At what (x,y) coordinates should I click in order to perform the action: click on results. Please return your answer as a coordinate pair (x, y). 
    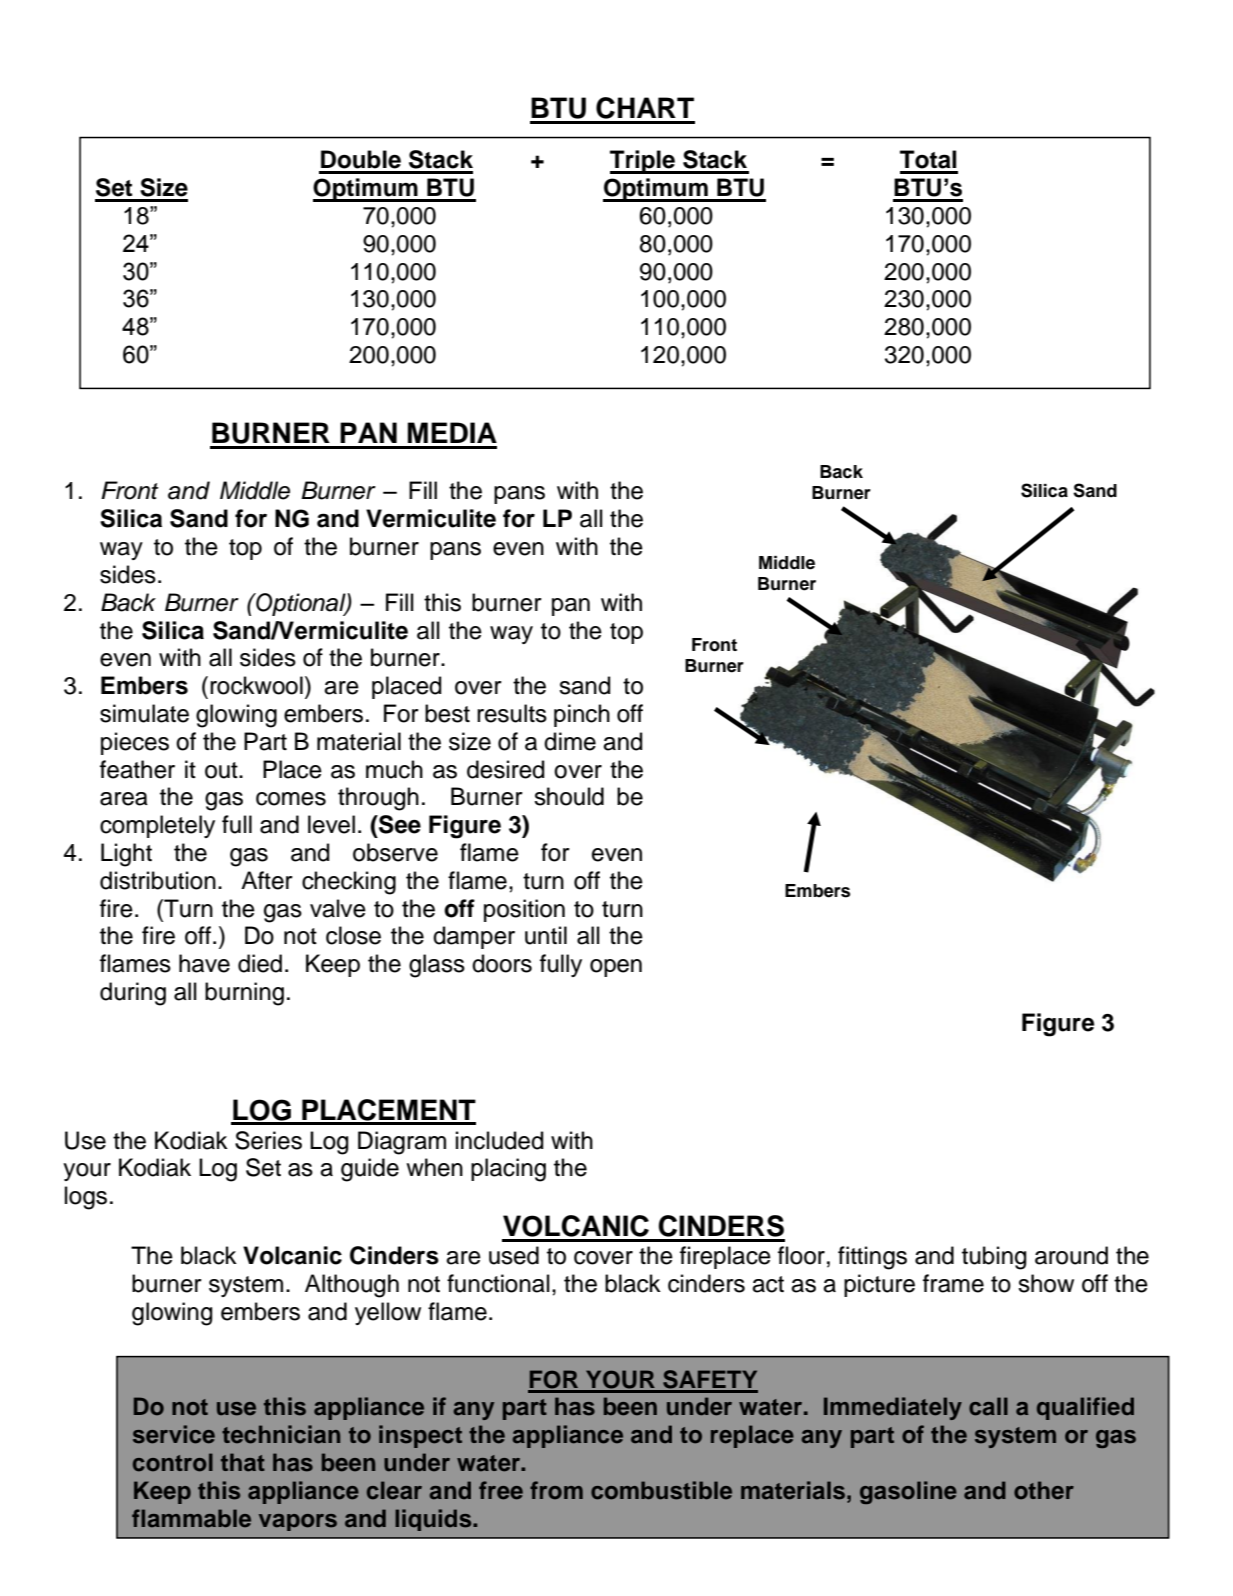
    Looking at the image, I should click on (512, 713).
